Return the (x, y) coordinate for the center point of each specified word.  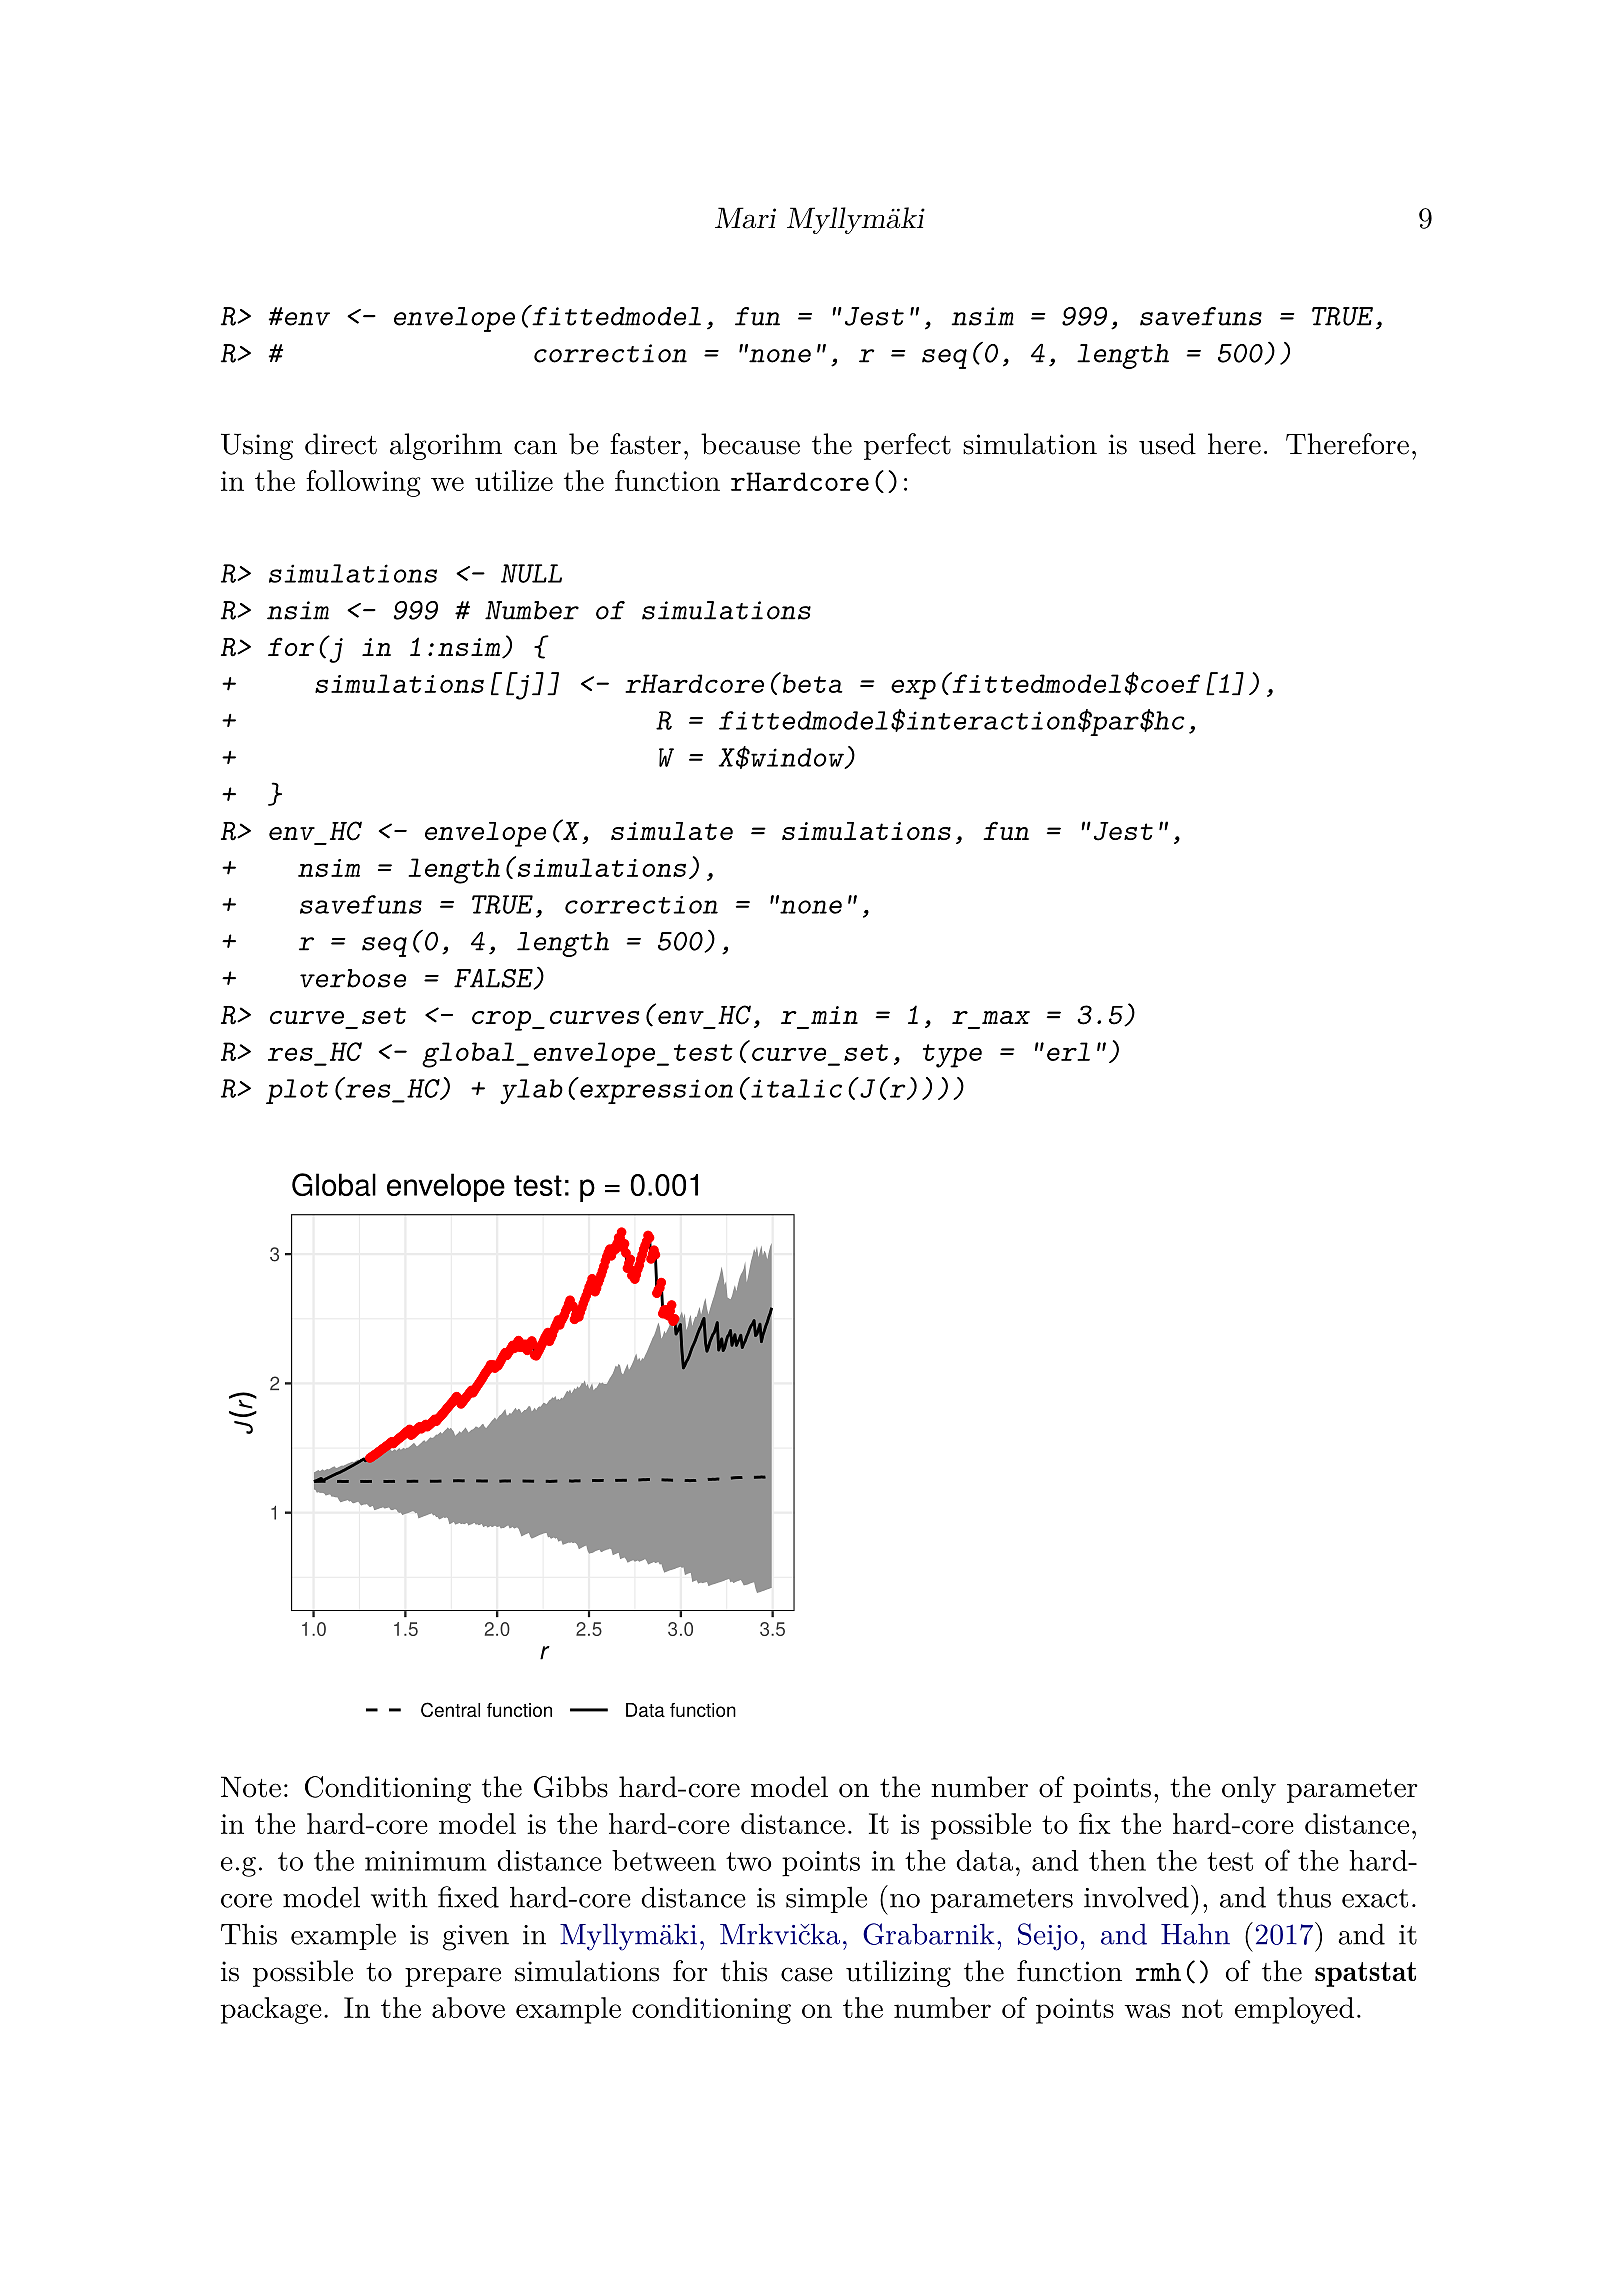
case (807, 1974)
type (952, 1056)
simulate (672, 831)
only (1249, 1789)
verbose (353, 978)
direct (341, 444)
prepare (453, 1977)
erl (1068, 1051)
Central (450, 1709)
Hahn (1195, 1934)
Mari (745, 218)
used (1167, 444)
